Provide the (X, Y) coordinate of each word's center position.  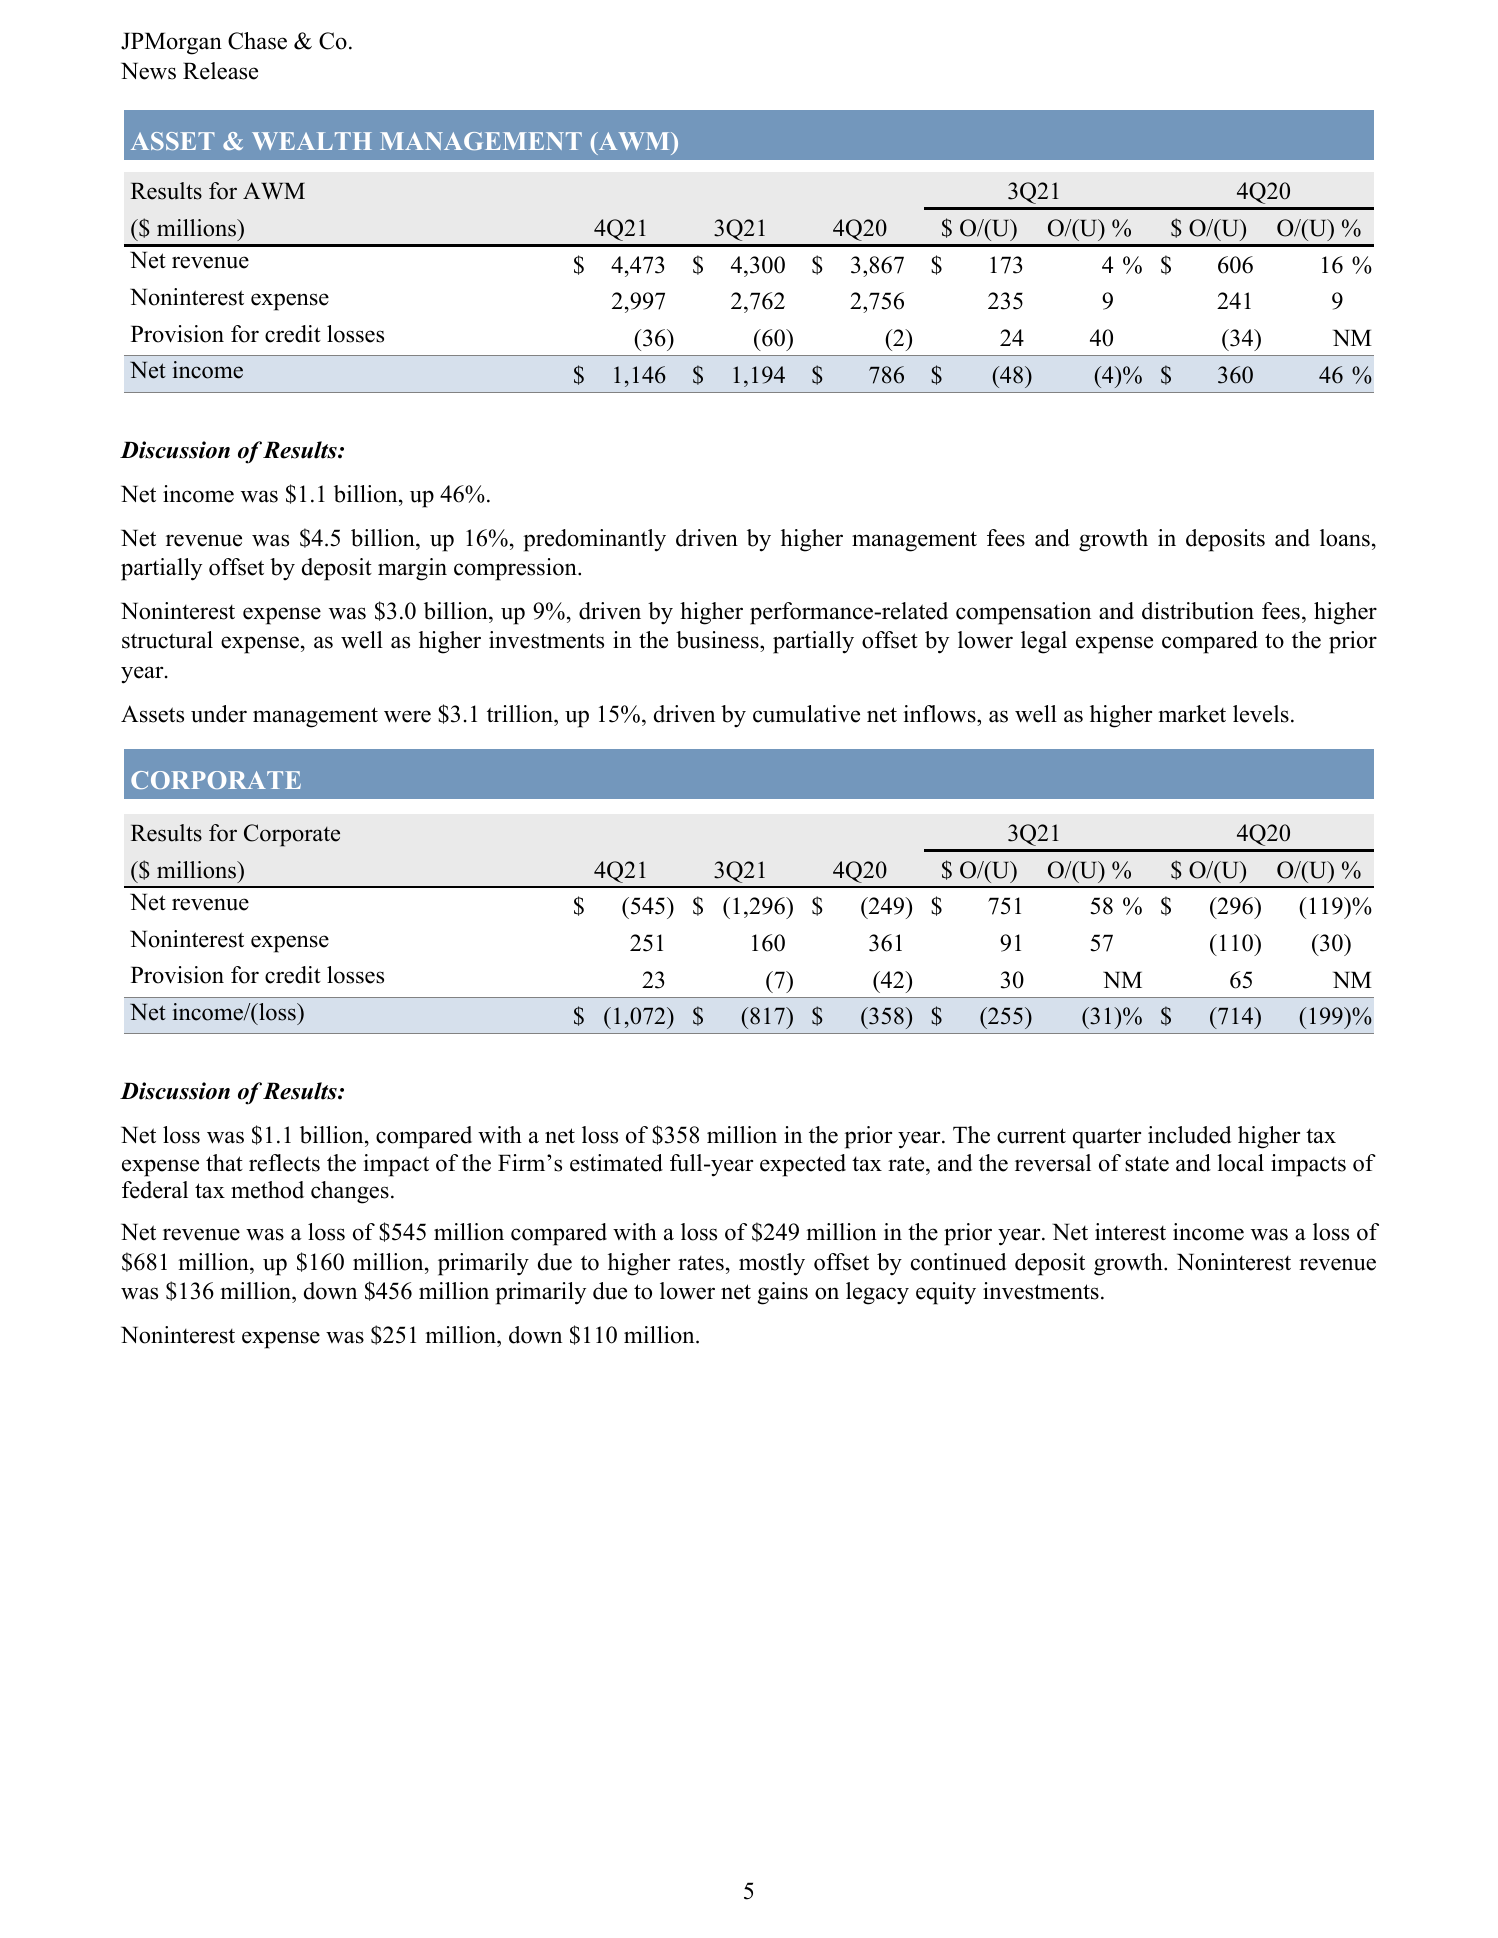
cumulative (806, 714)
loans (1345, 538)
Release (220, 71)
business (718, 641)
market (1192, 714)
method (267, 1190)
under (219, 714)
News (148, 71)
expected (803, 1165)
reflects (284, 1163)
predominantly (594, 540)
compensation (1023, 613)
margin (412, 569)
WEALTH (312, 141)
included (1189, 1135)
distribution (1198, 611)
